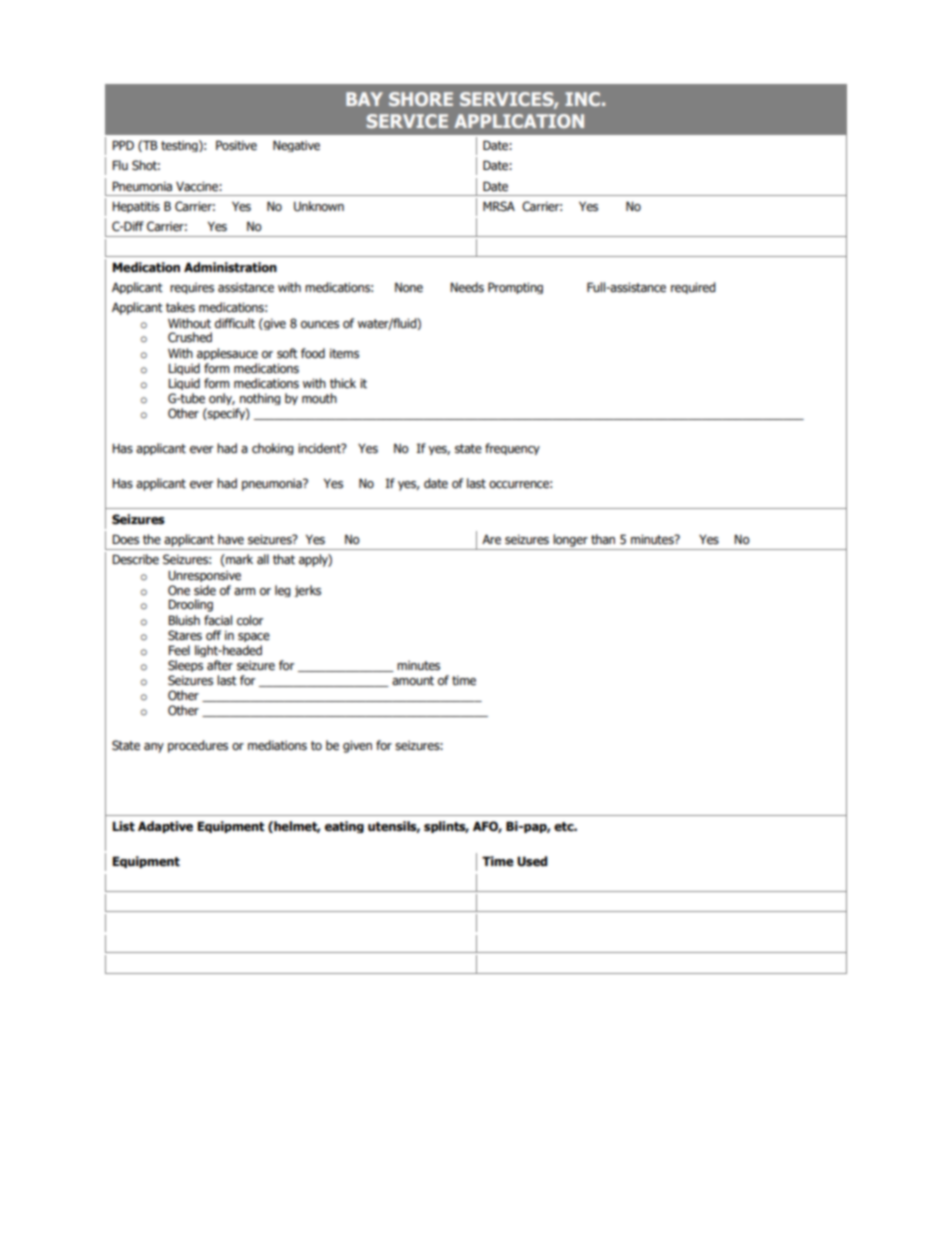 The image size is (952, 1233). I want to click on Adaptive, so click(165, 827).
